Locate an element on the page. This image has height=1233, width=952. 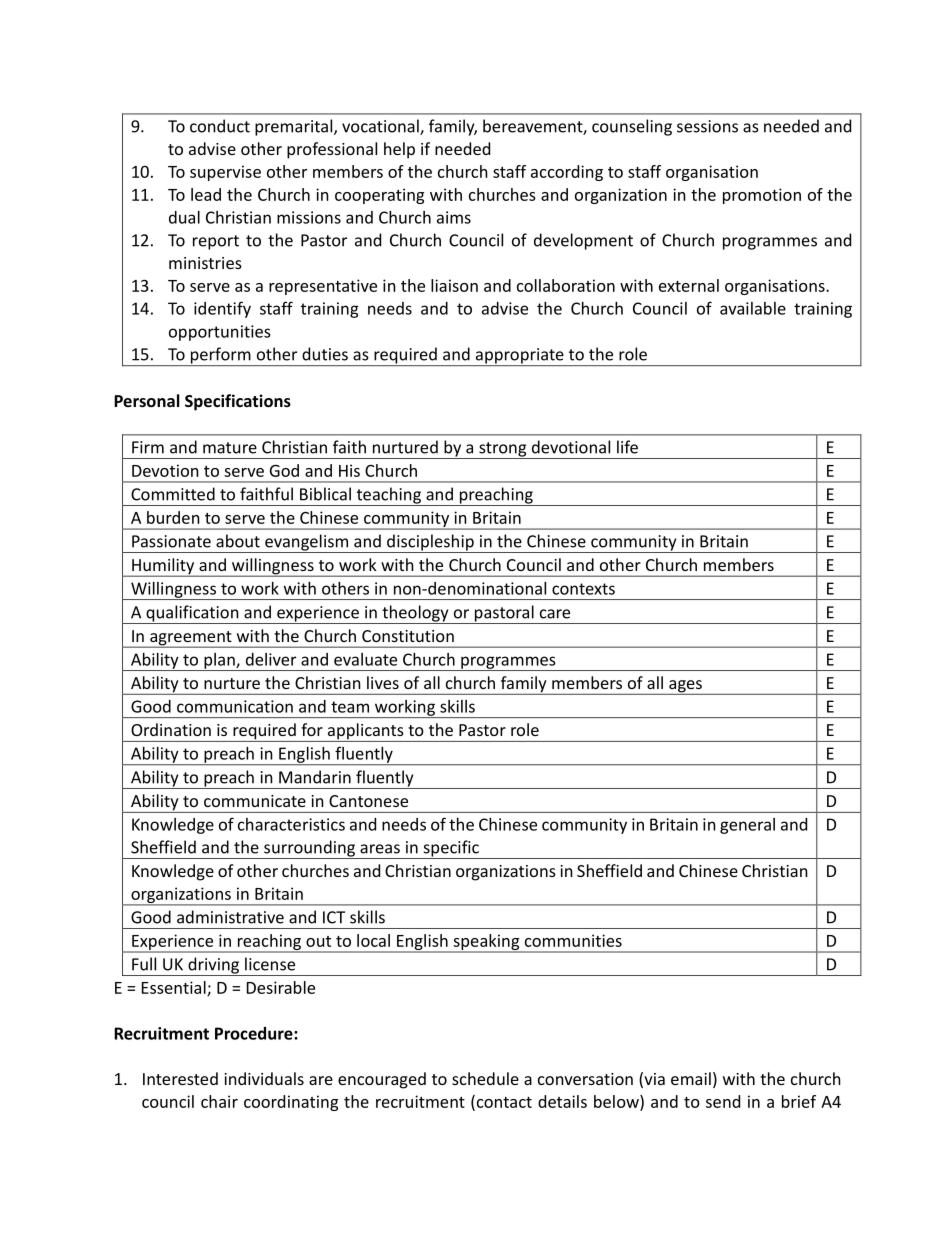
general is located at coordinates (747, 826).
